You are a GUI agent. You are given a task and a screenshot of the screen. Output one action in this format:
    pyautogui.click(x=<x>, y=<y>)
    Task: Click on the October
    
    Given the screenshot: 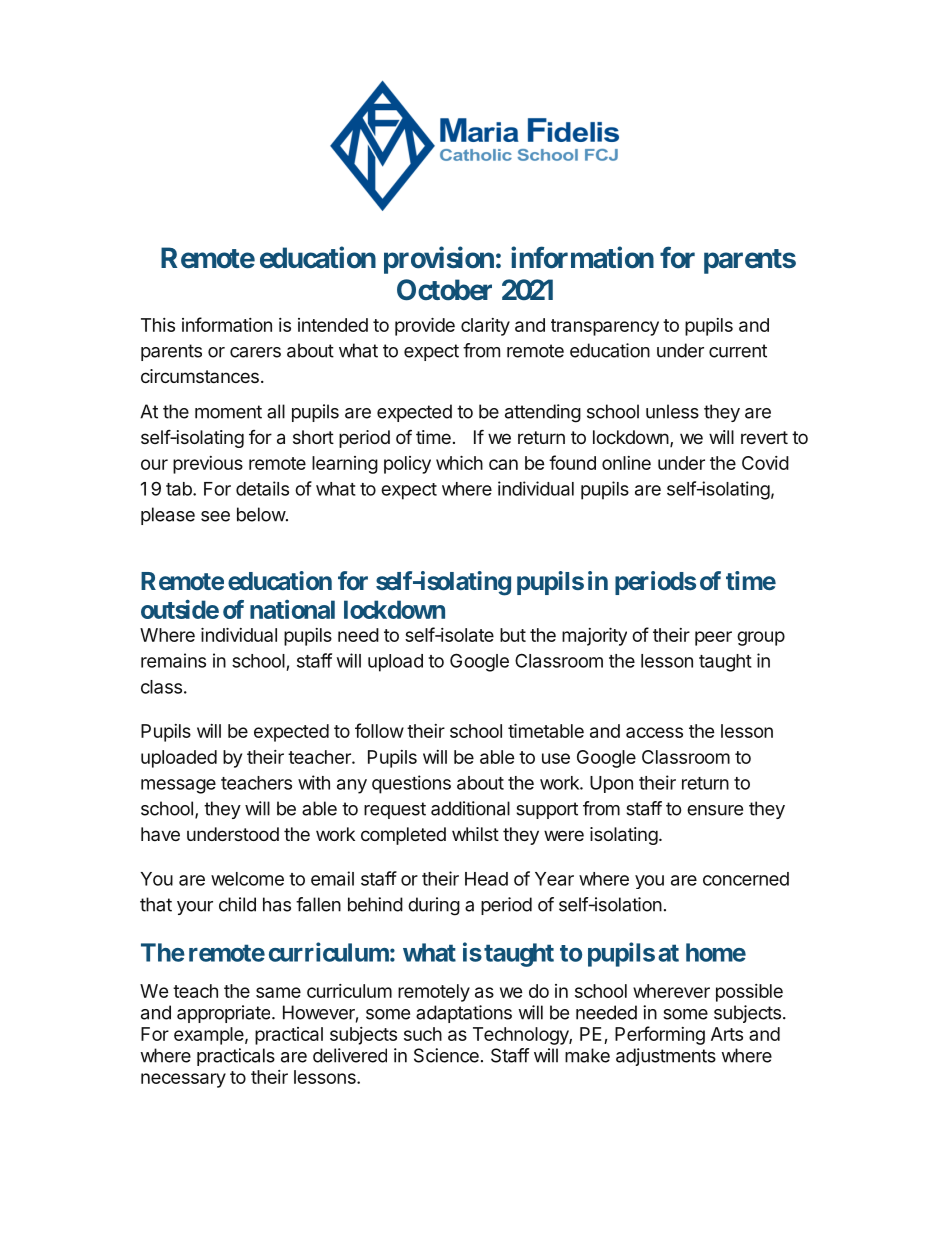 What is the action you would take?
    pyautogui.click(x=444, y=290)
